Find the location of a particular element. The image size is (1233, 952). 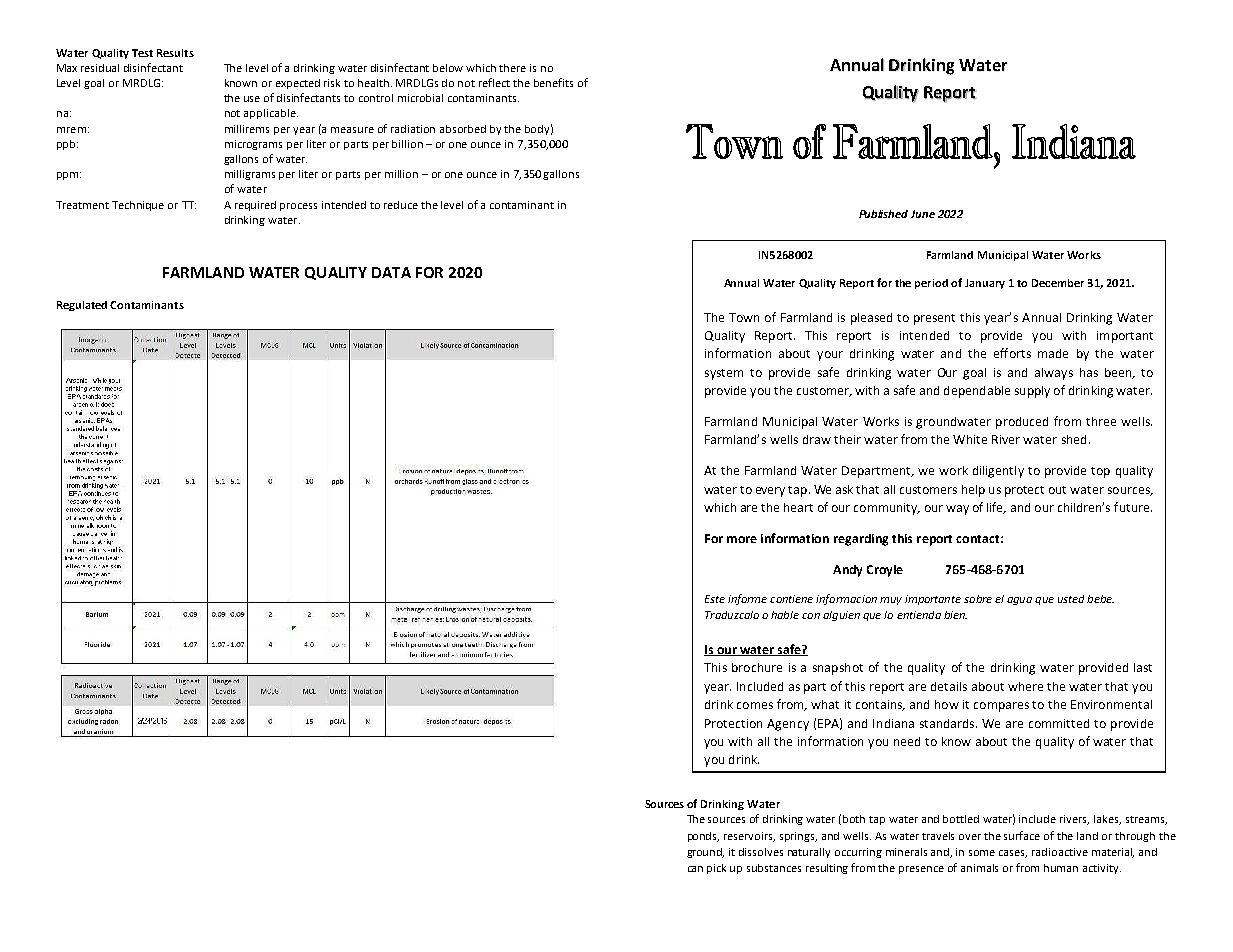

every is located at coordinates (770, 492).
